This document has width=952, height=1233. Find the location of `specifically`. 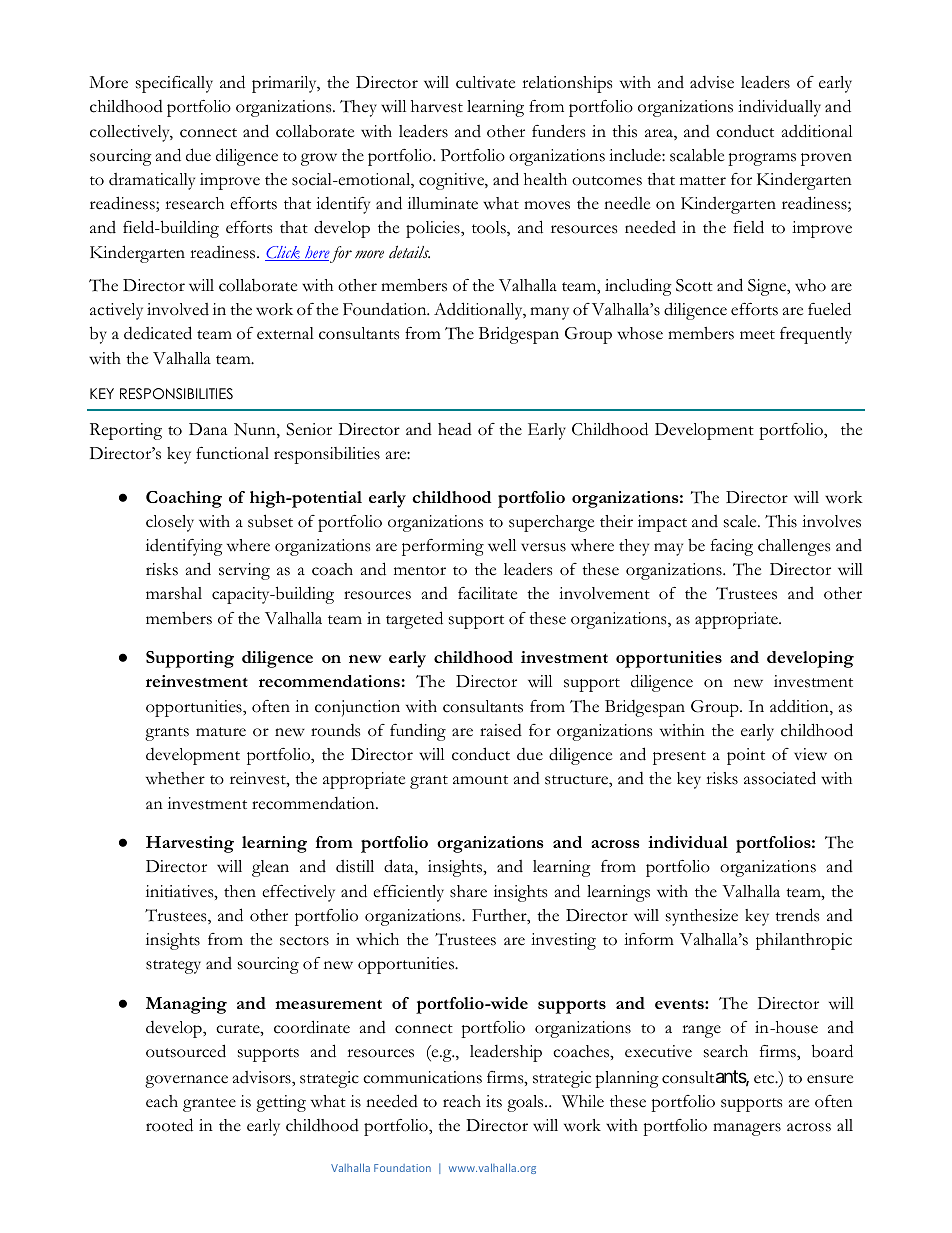

specifically is located at coordinates (174, 84).
